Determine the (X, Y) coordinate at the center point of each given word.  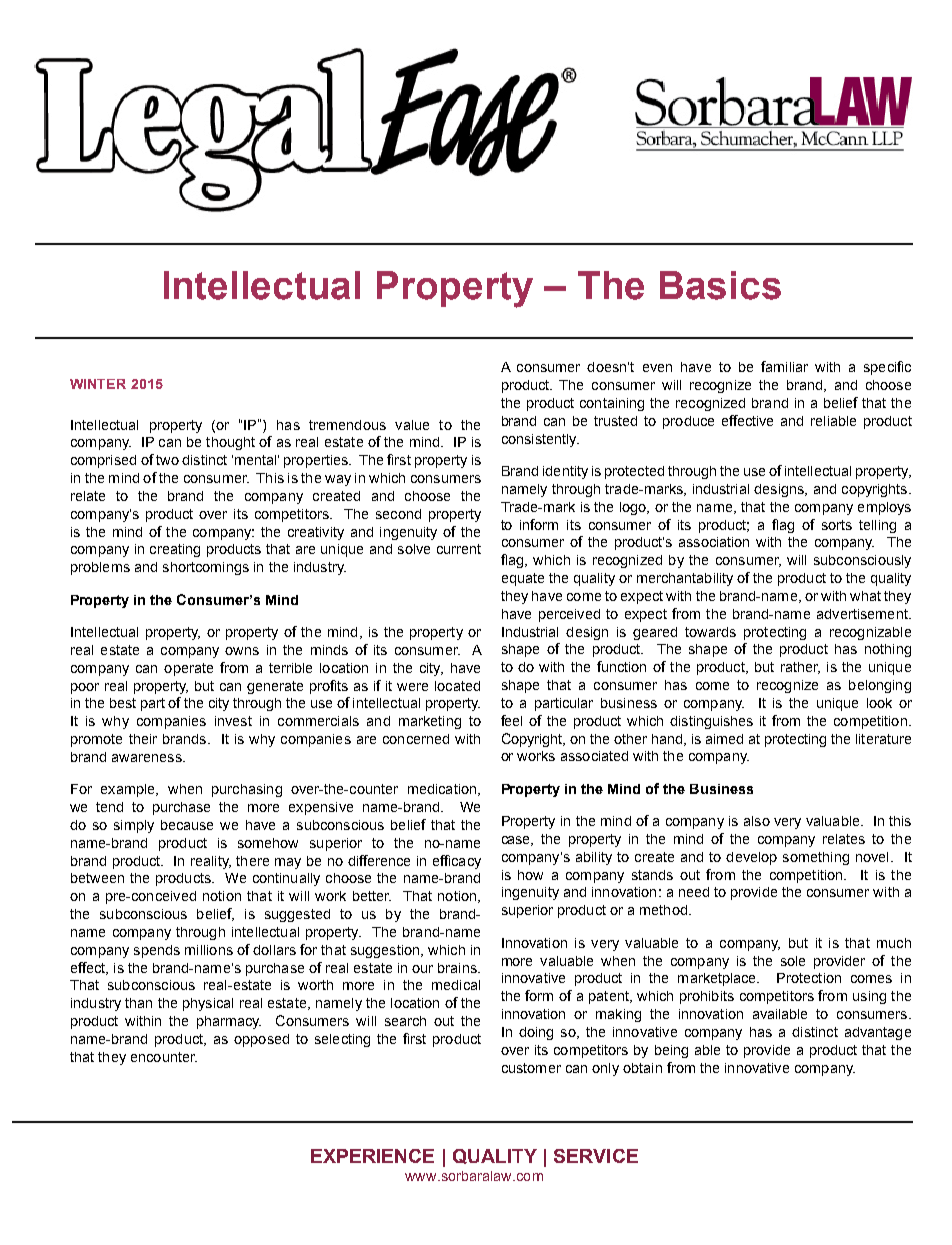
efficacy (457, 862)
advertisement (863, 614)
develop (751, 858)
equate (523, 579)
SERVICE (596, 1156)
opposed (261, 1040)
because (187, 825)
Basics (720, 285)
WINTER (98, 384)
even (657, 368)
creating (175, 550)
